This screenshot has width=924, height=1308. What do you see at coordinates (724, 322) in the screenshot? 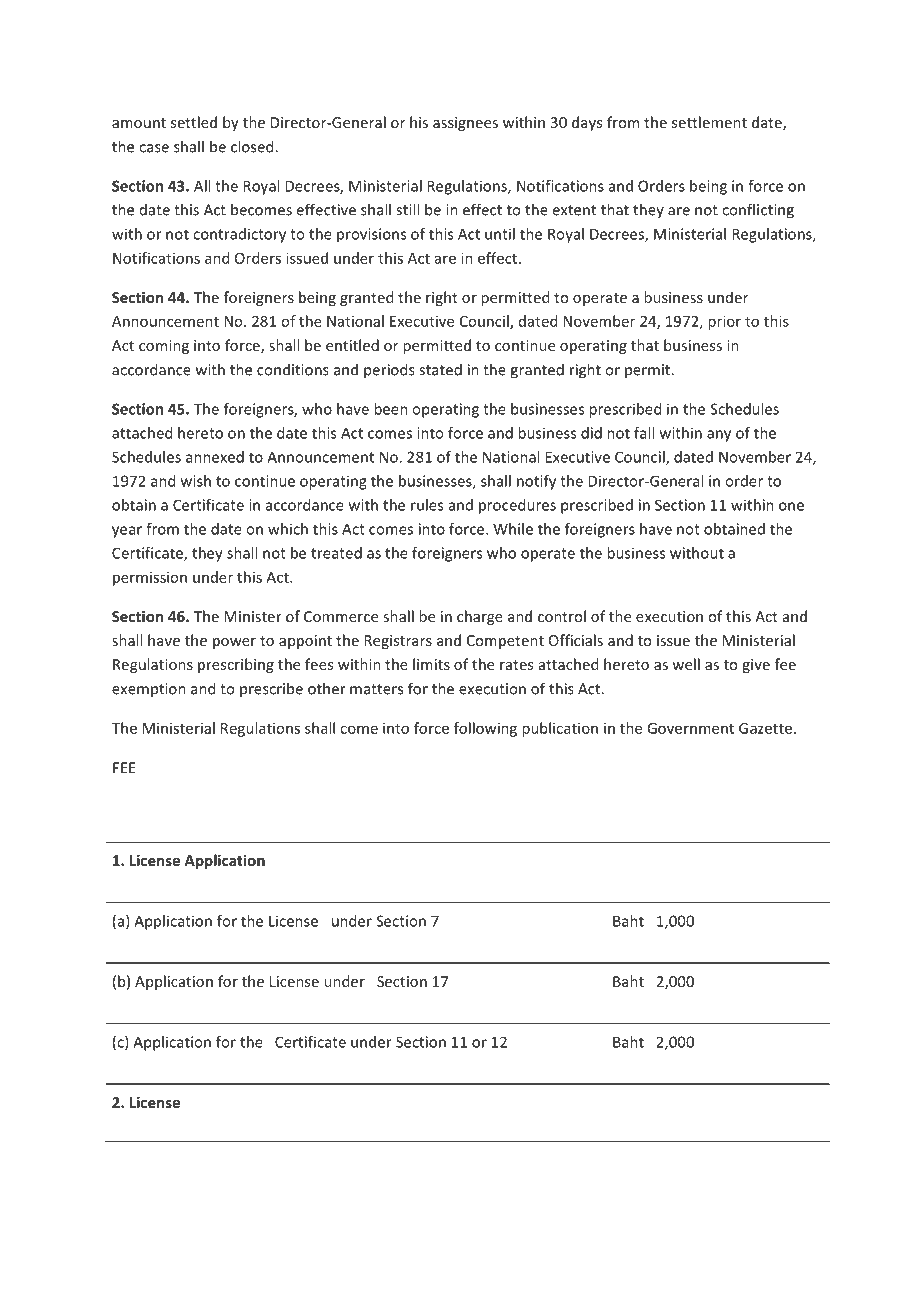
I see `prior` at bounding box center [724, 322].
